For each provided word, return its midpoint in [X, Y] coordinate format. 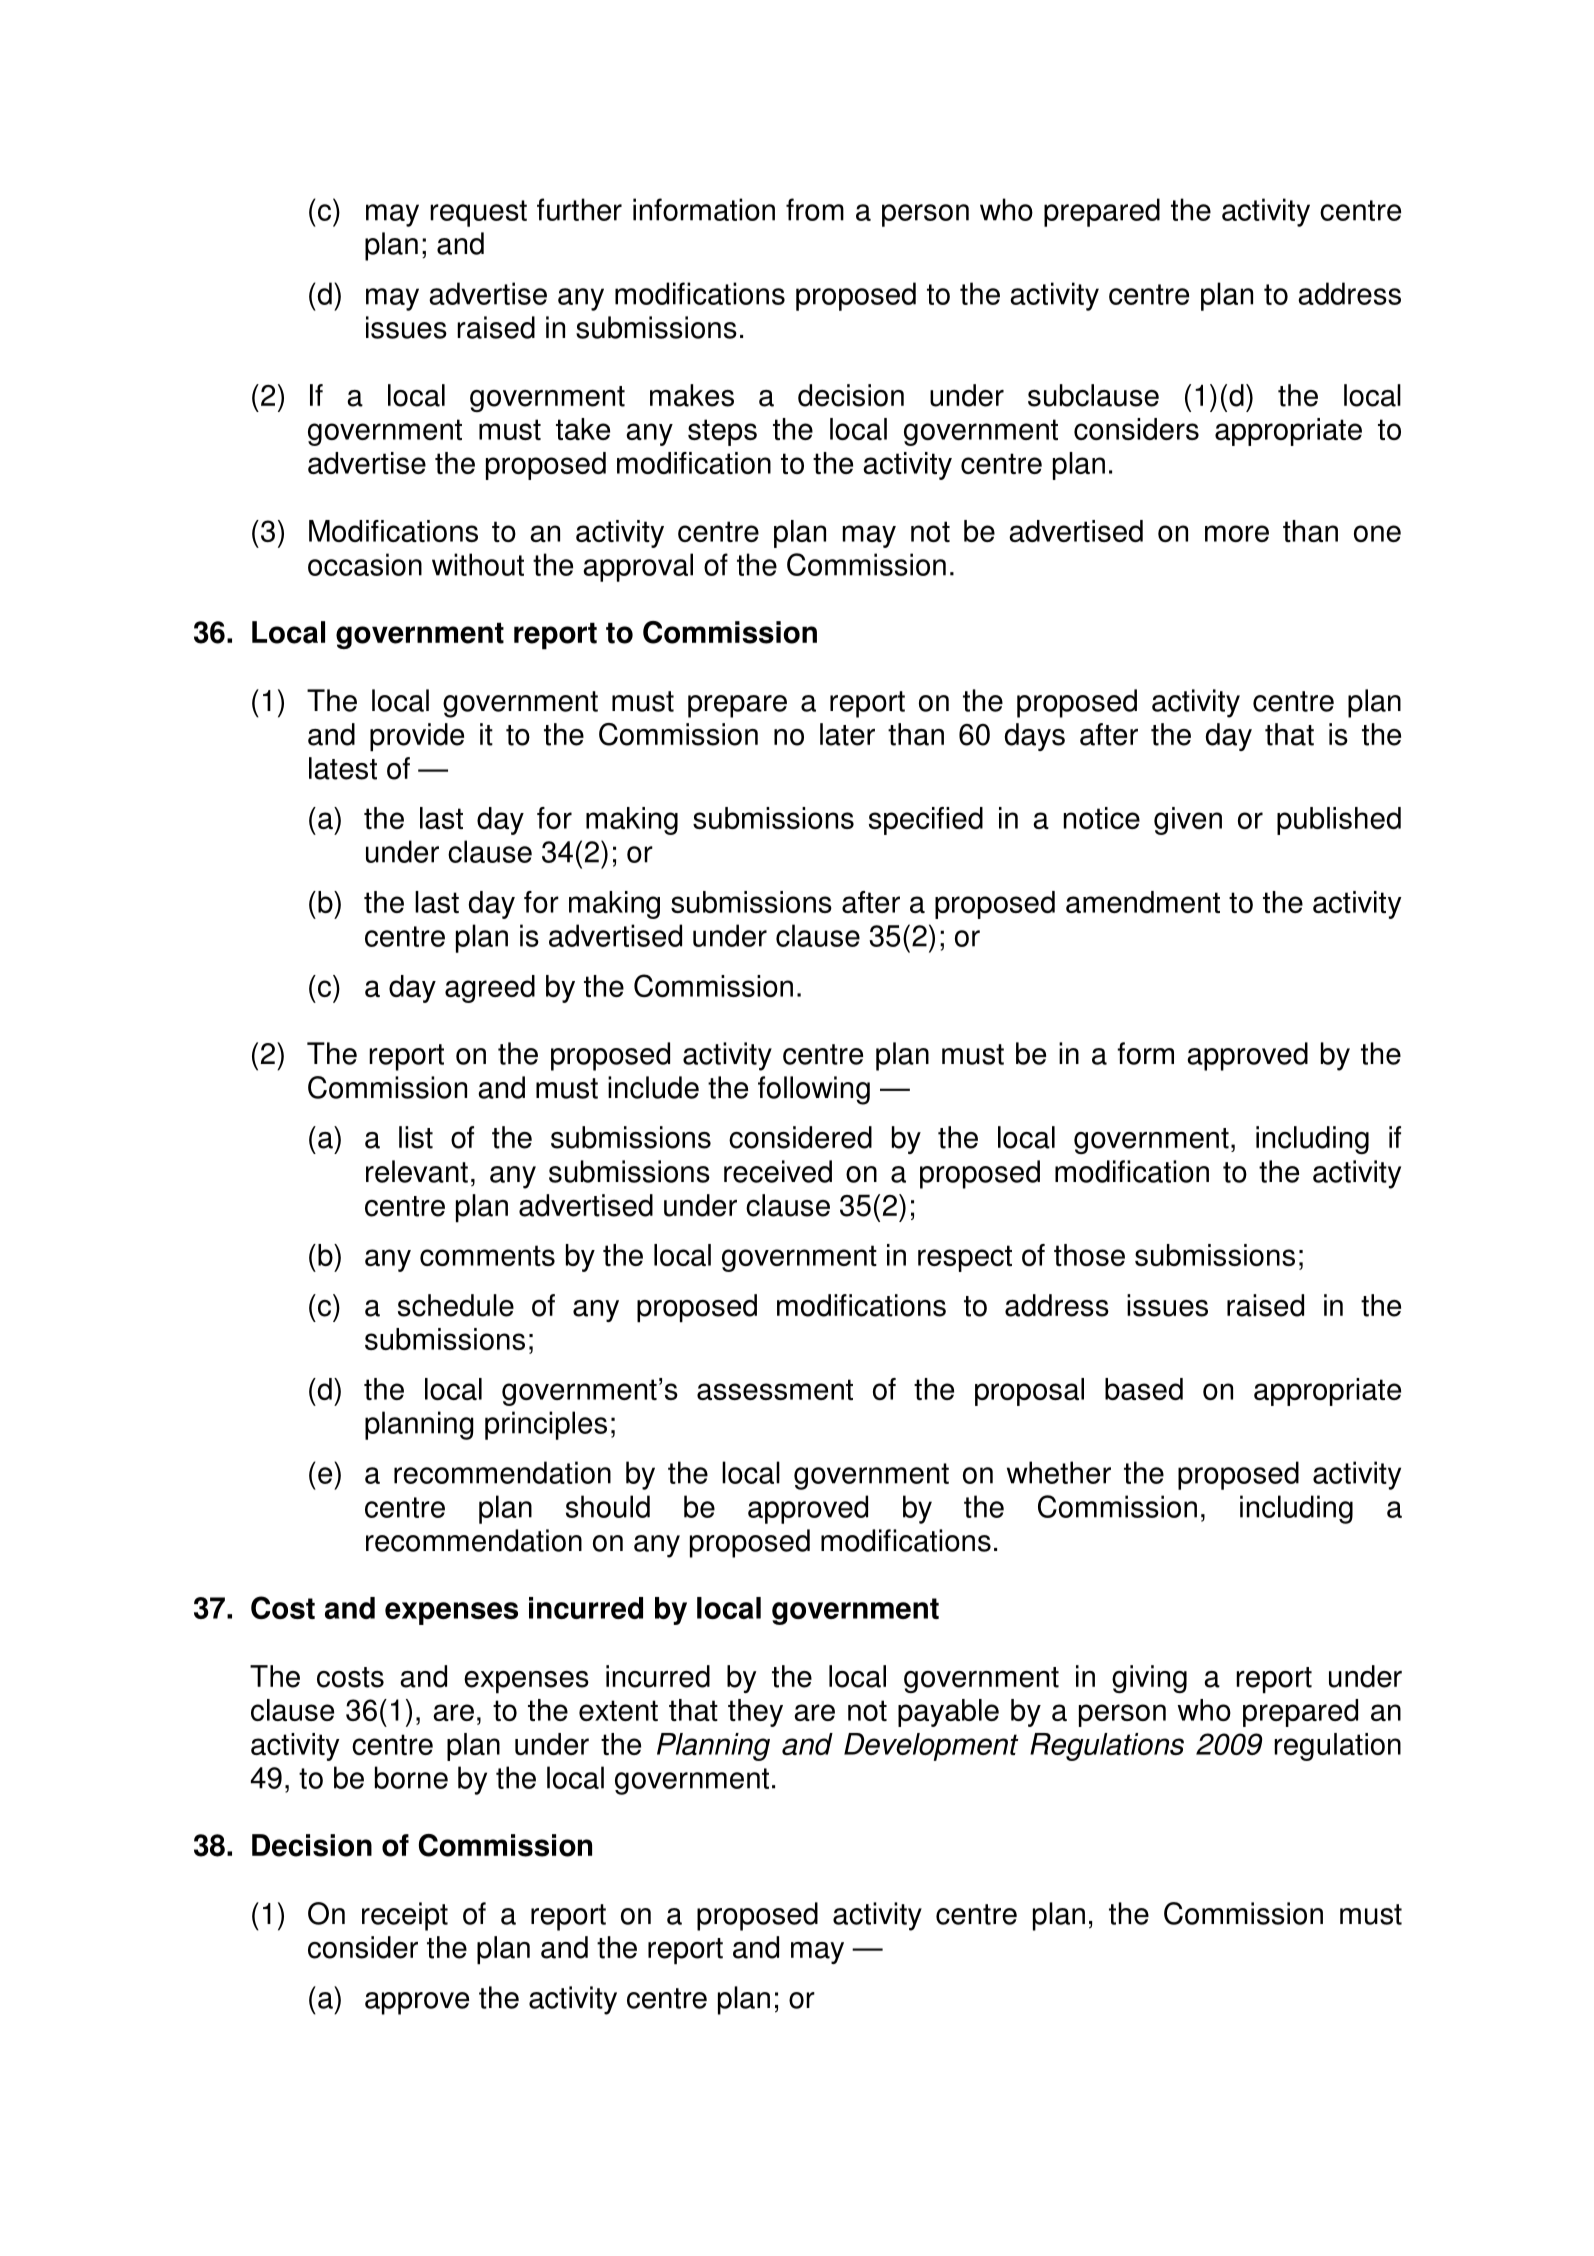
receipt [405, 1916]
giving [1149, 1679]
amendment [1143, 902]
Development [931, 1747]
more [1237, 533]
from [815, 209]
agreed [490, 989]
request [478, 213]
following [814, 1090]
